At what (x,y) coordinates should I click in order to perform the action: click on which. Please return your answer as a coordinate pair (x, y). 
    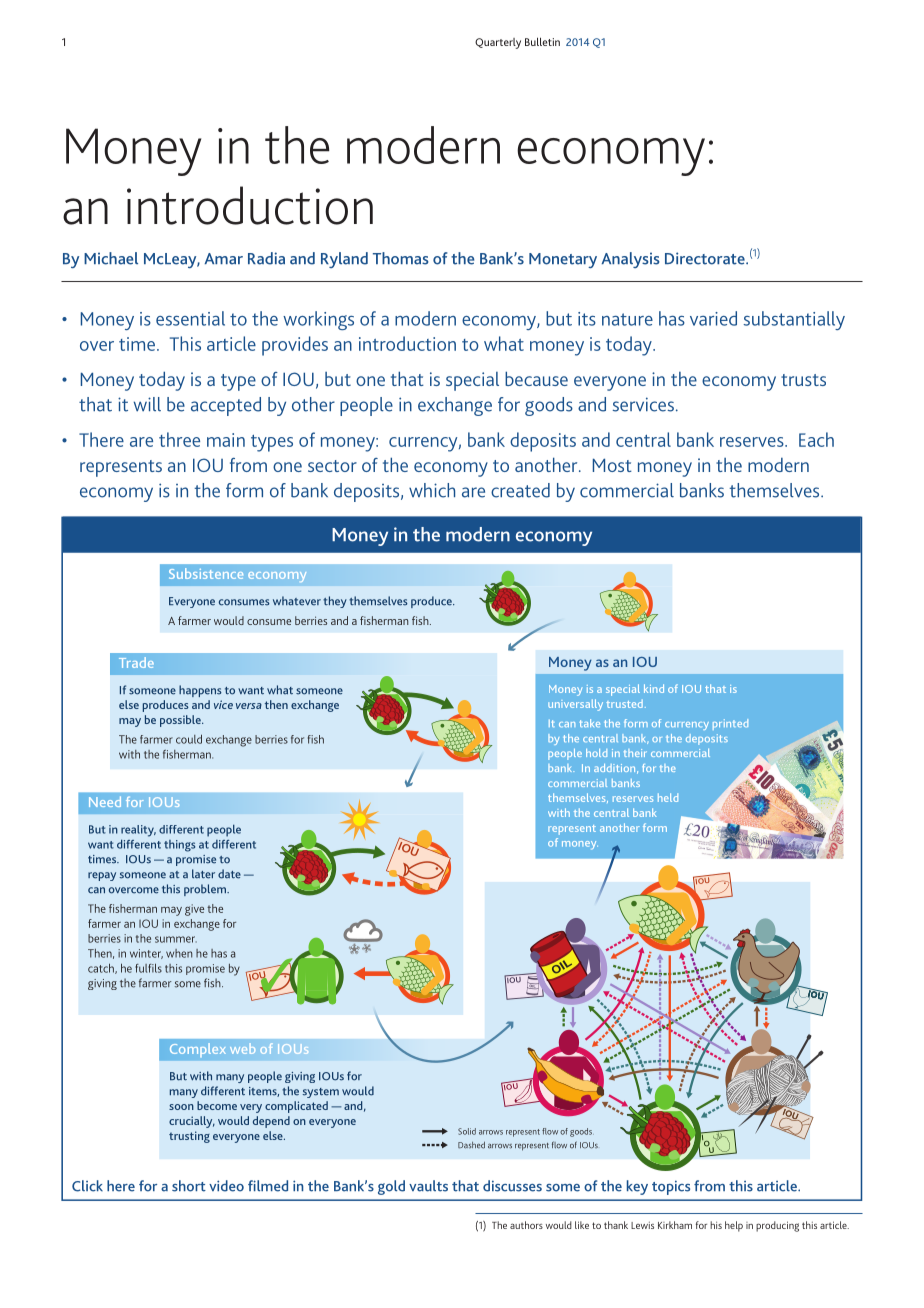
    Looking at the image, I should click on (432, 490).
